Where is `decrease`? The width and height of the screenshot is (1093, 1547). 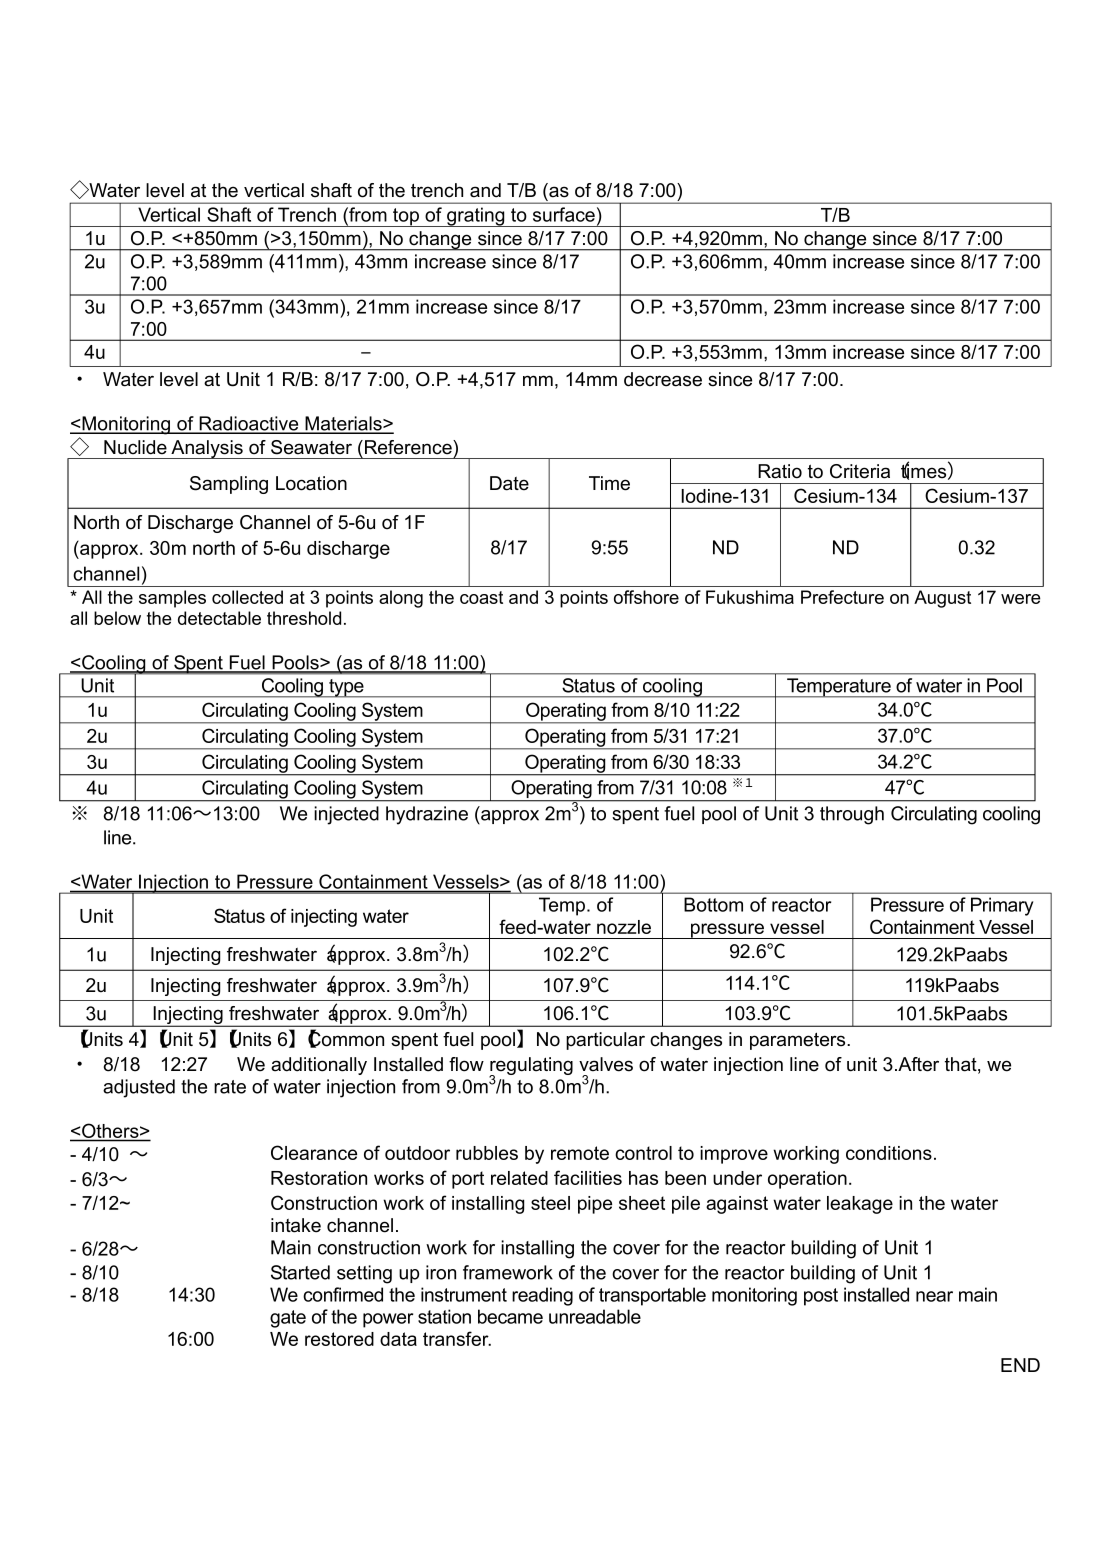
decrease is located at coordinates (663, 379).
